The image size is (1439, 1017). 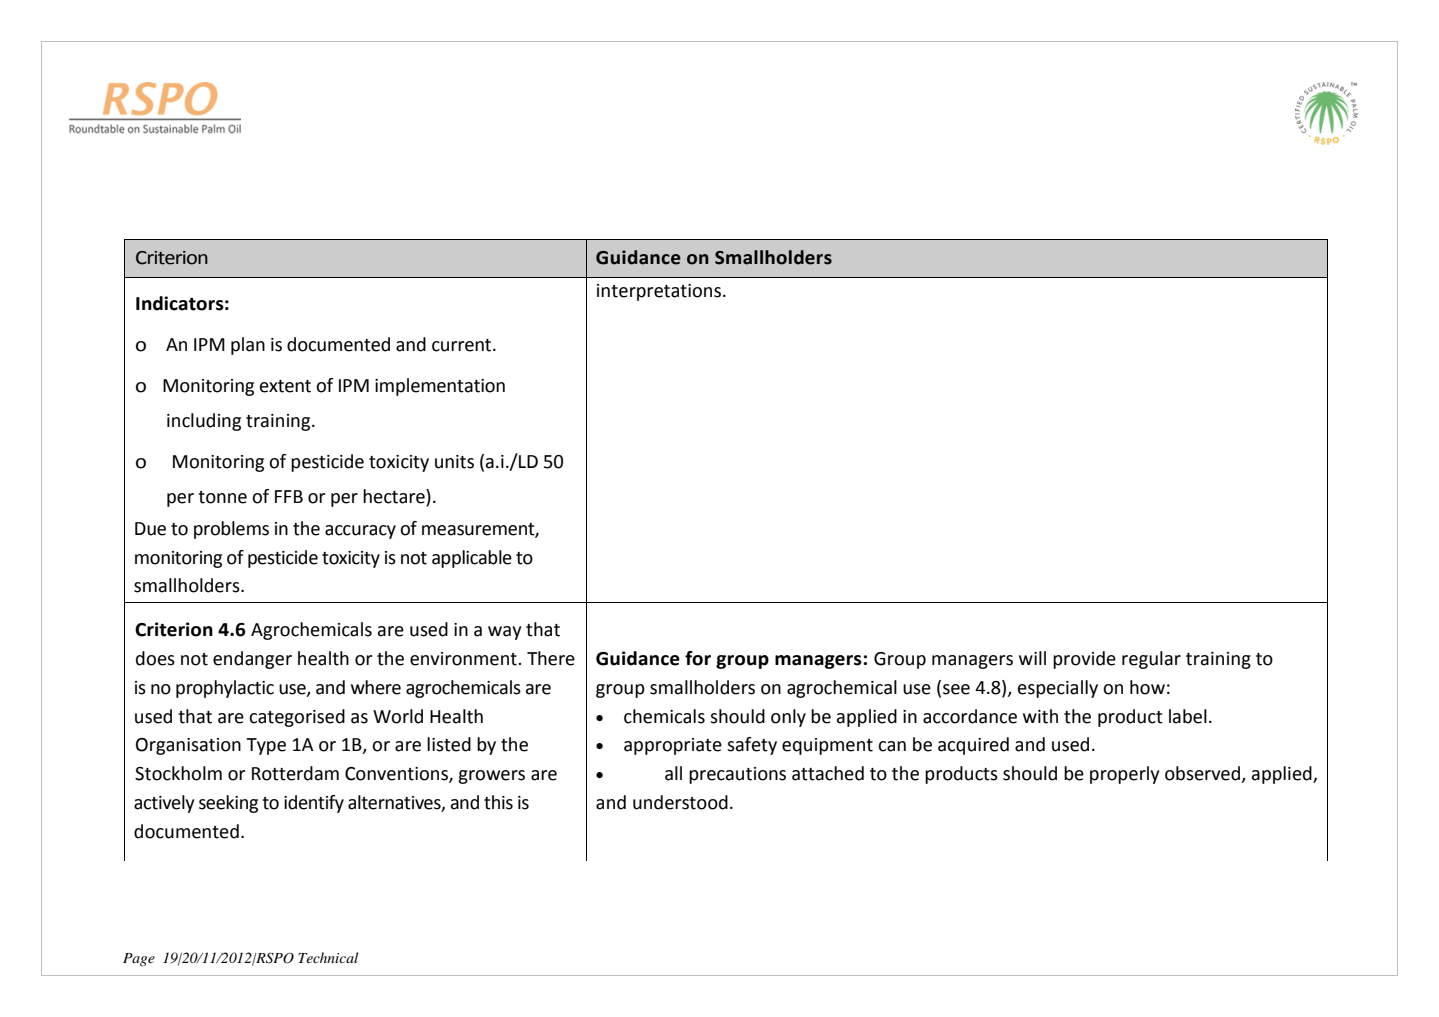 I want to click on appropriate, so click(x=673, y=746).
